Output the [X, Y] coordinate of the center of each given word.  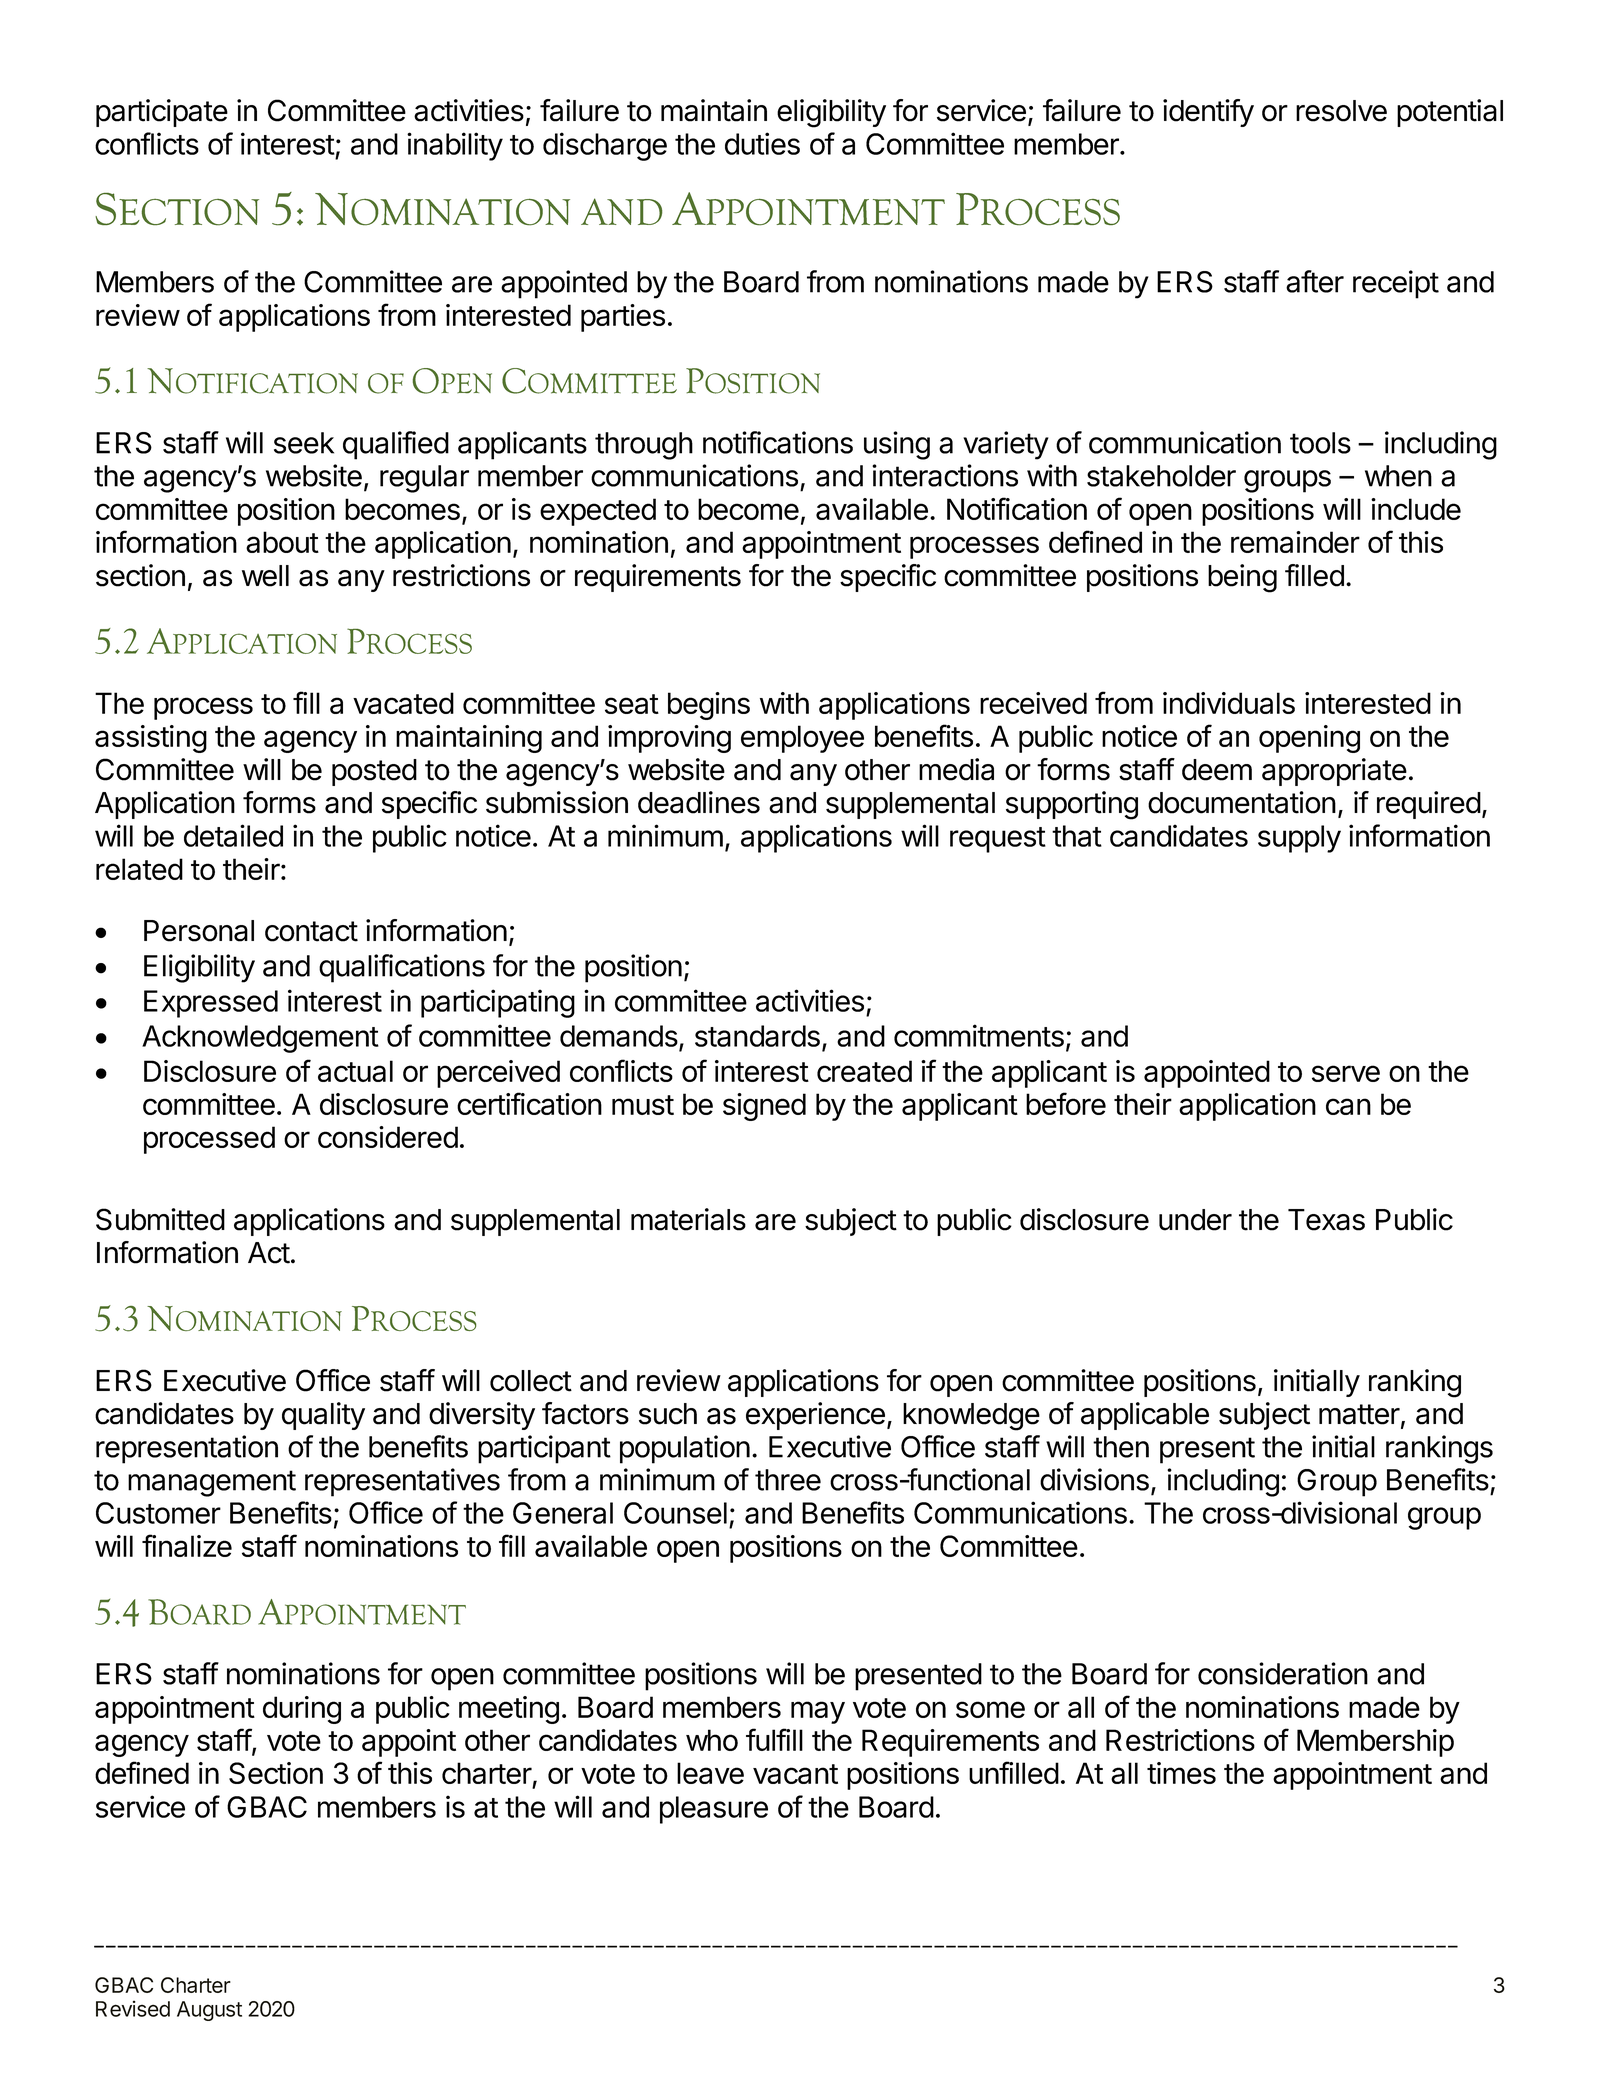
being [1242, 578]
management [212, 1483]
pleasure [714, 1810]
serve [1346, 1073]
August [209, 2011]
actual [355, 1071]
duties [762, 143]
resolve [1341, 111]
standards [757, 1036]
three [788, 1480]
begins [709, 706]
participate [162, 113]
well [265, 576]
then [1121, 1447]
